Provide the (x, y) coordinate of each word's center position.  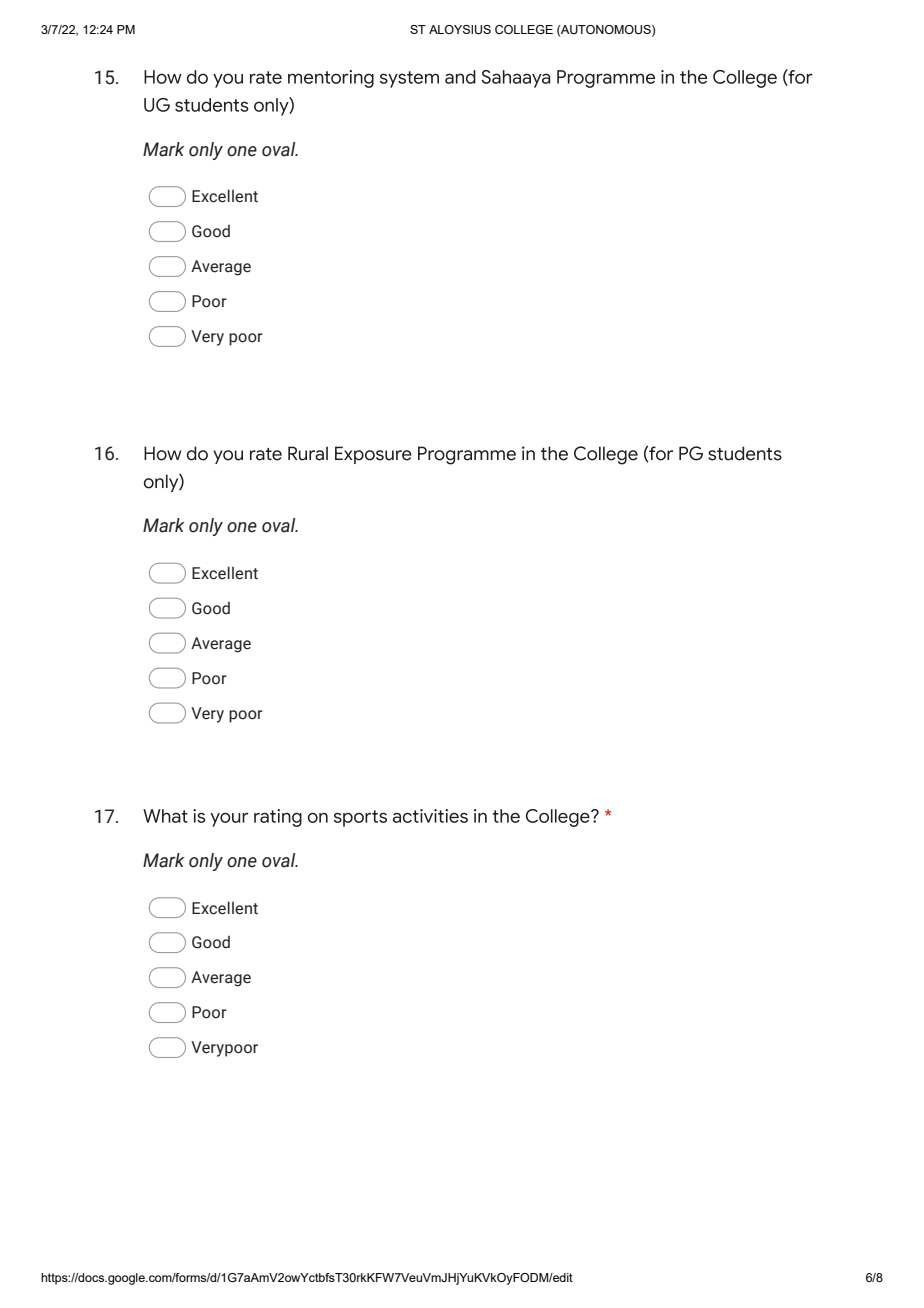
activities (430, 816)
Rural (308, 453)
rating (278, 818)
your (229, 820)
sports (360, 818)
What (165, 816)
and (460, 77)
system (409, 79)
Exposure (373, 455)
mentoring (331, 79)
